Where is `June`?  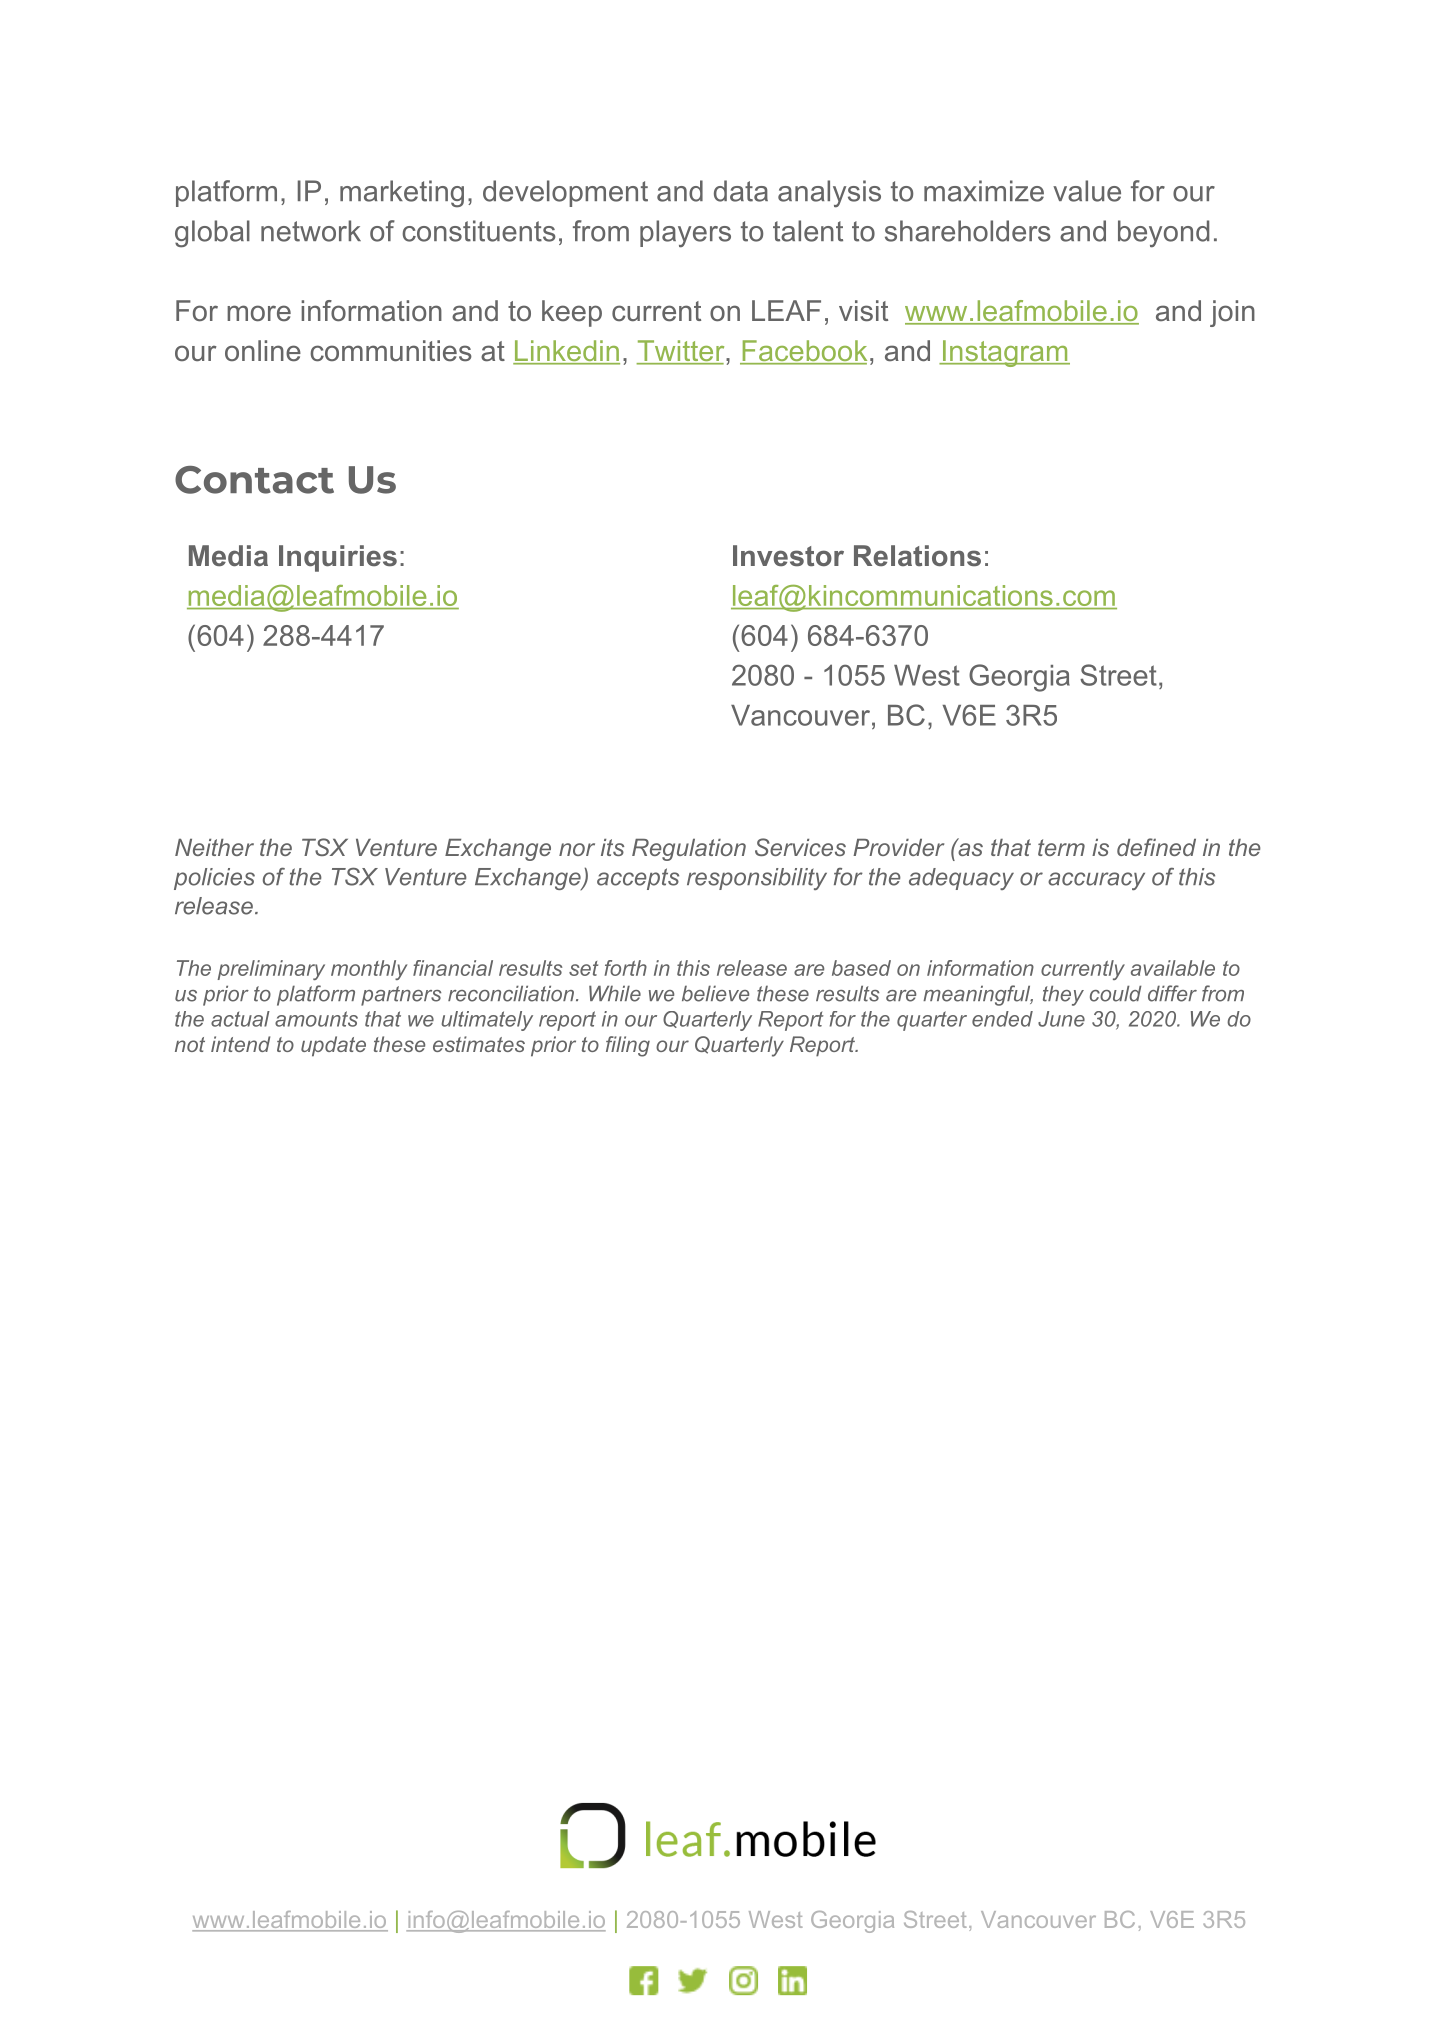
June is located at coordinates (1061, 1019).
